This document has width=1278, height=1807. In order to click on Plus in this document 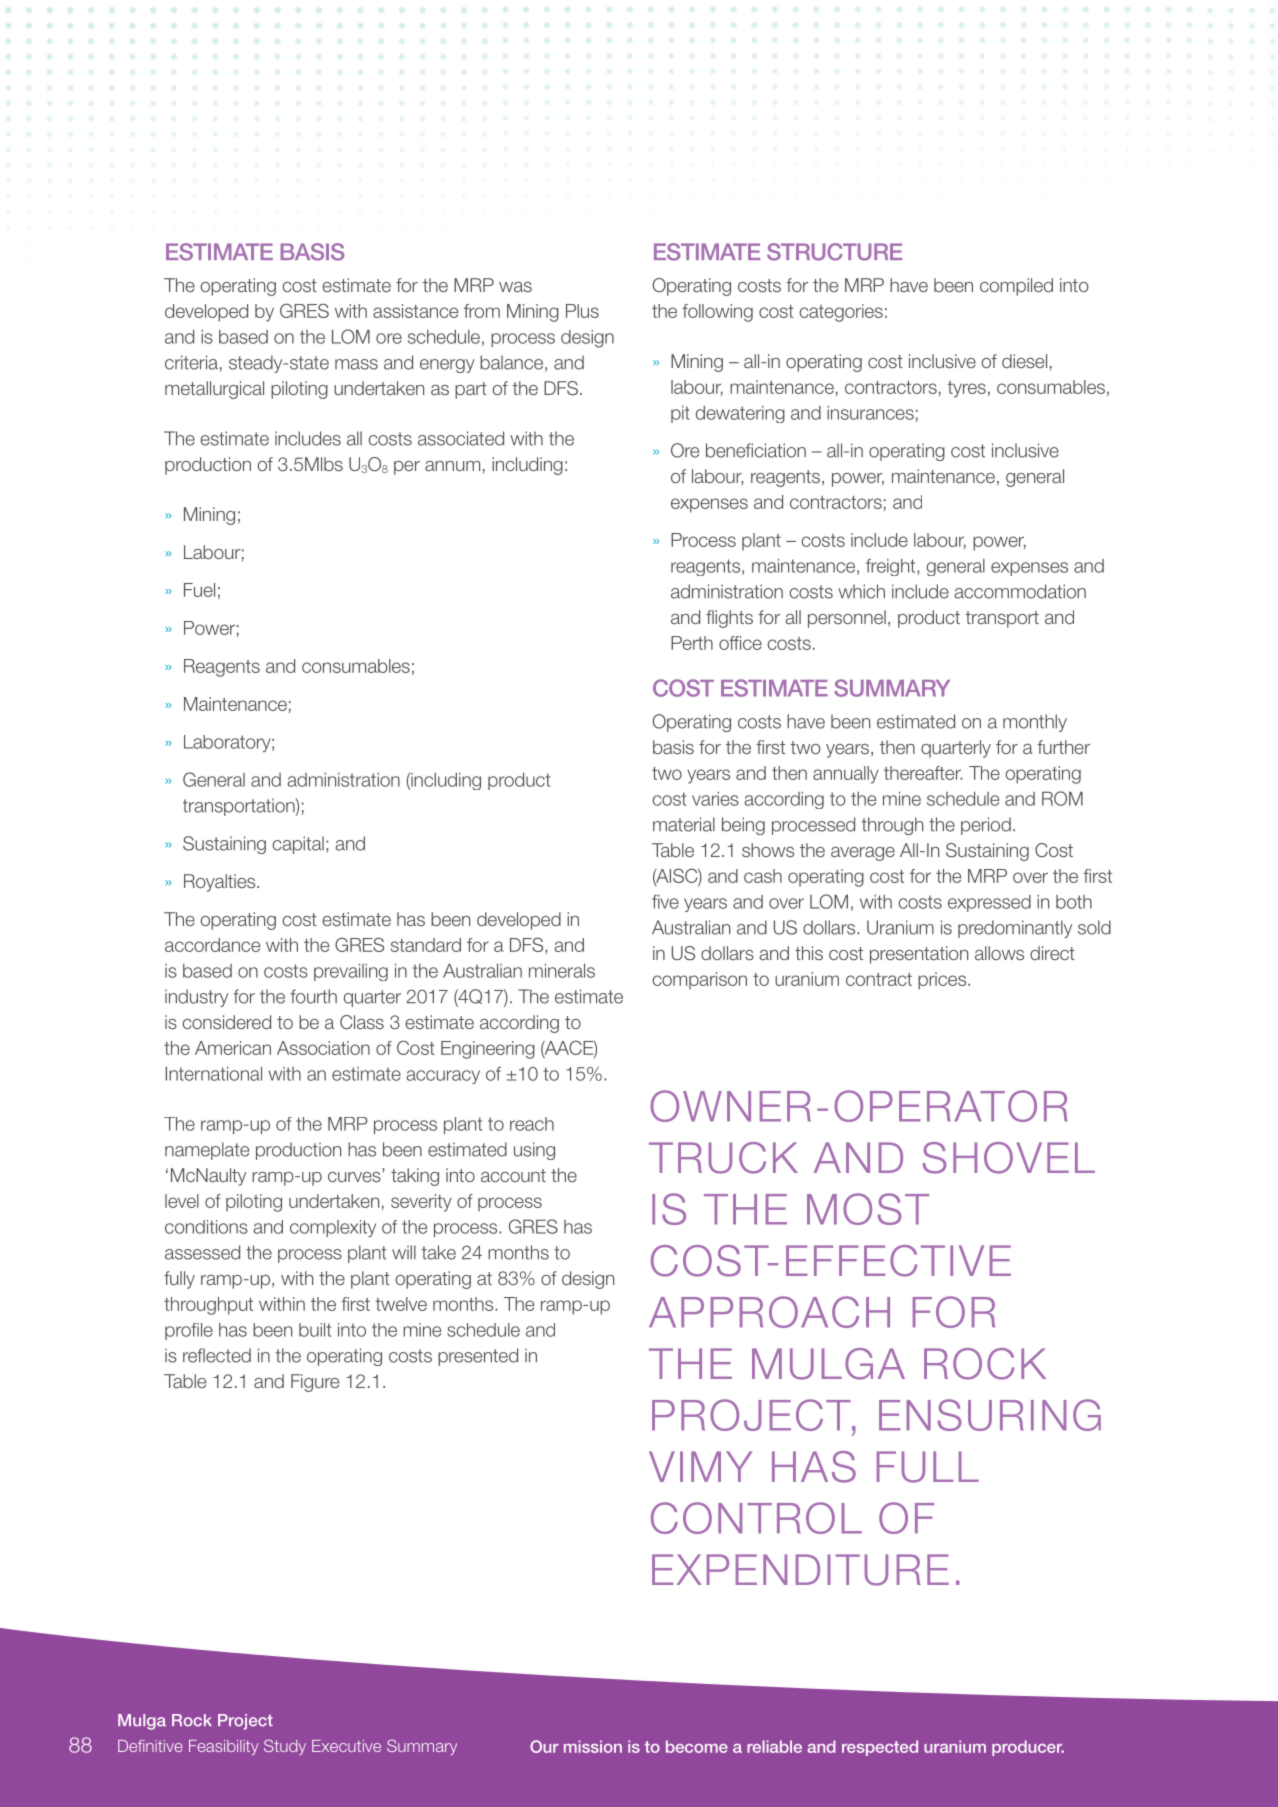, I will do `click(582, 311)`.
